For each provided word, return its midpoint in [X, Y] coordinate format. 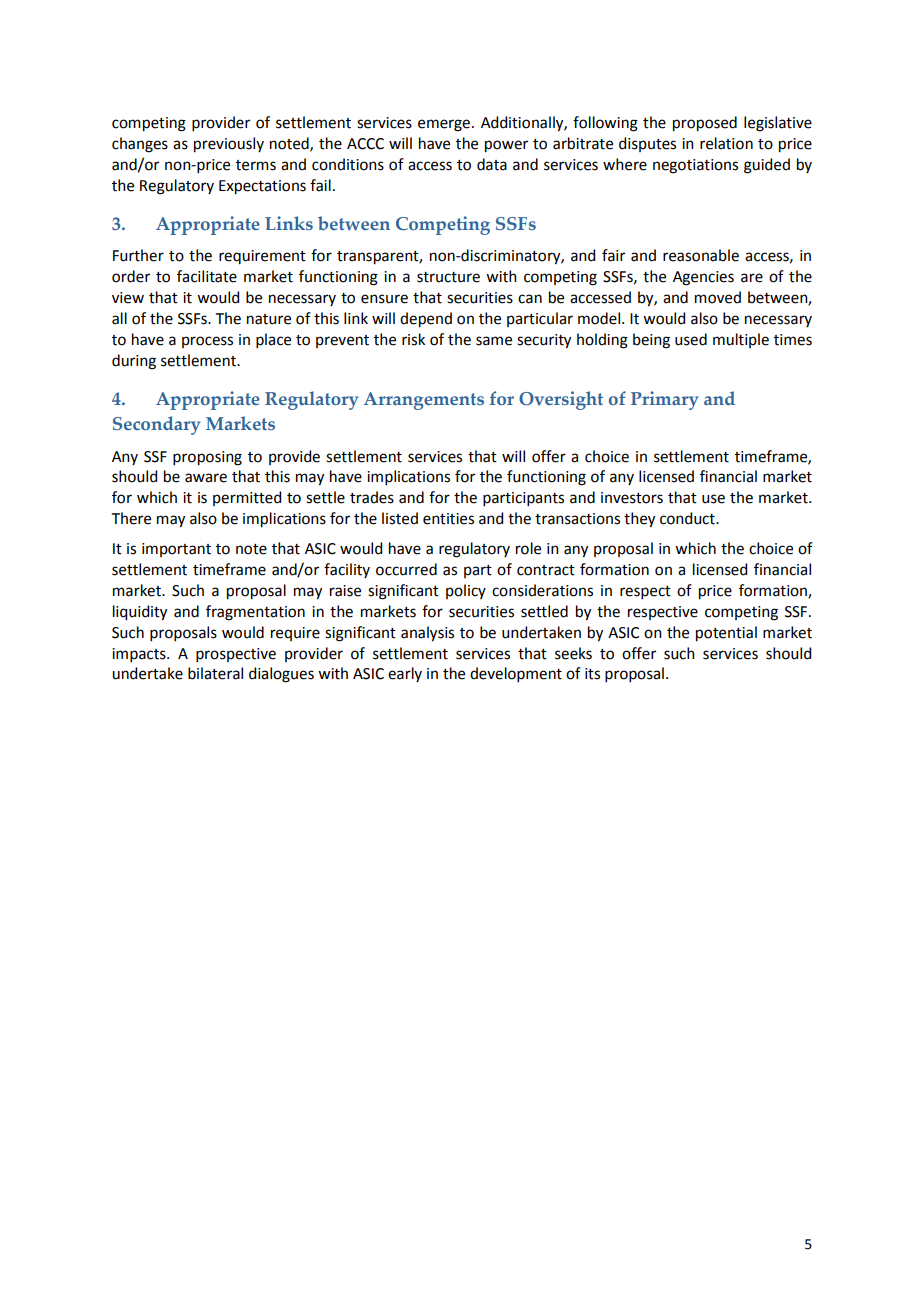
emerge [444, 125]
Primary [664, 400]
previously [229, 145]
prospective [236, 655]
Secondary [156, 425]
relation [726, 143]
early [405, 674]
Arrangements [424, 401]
